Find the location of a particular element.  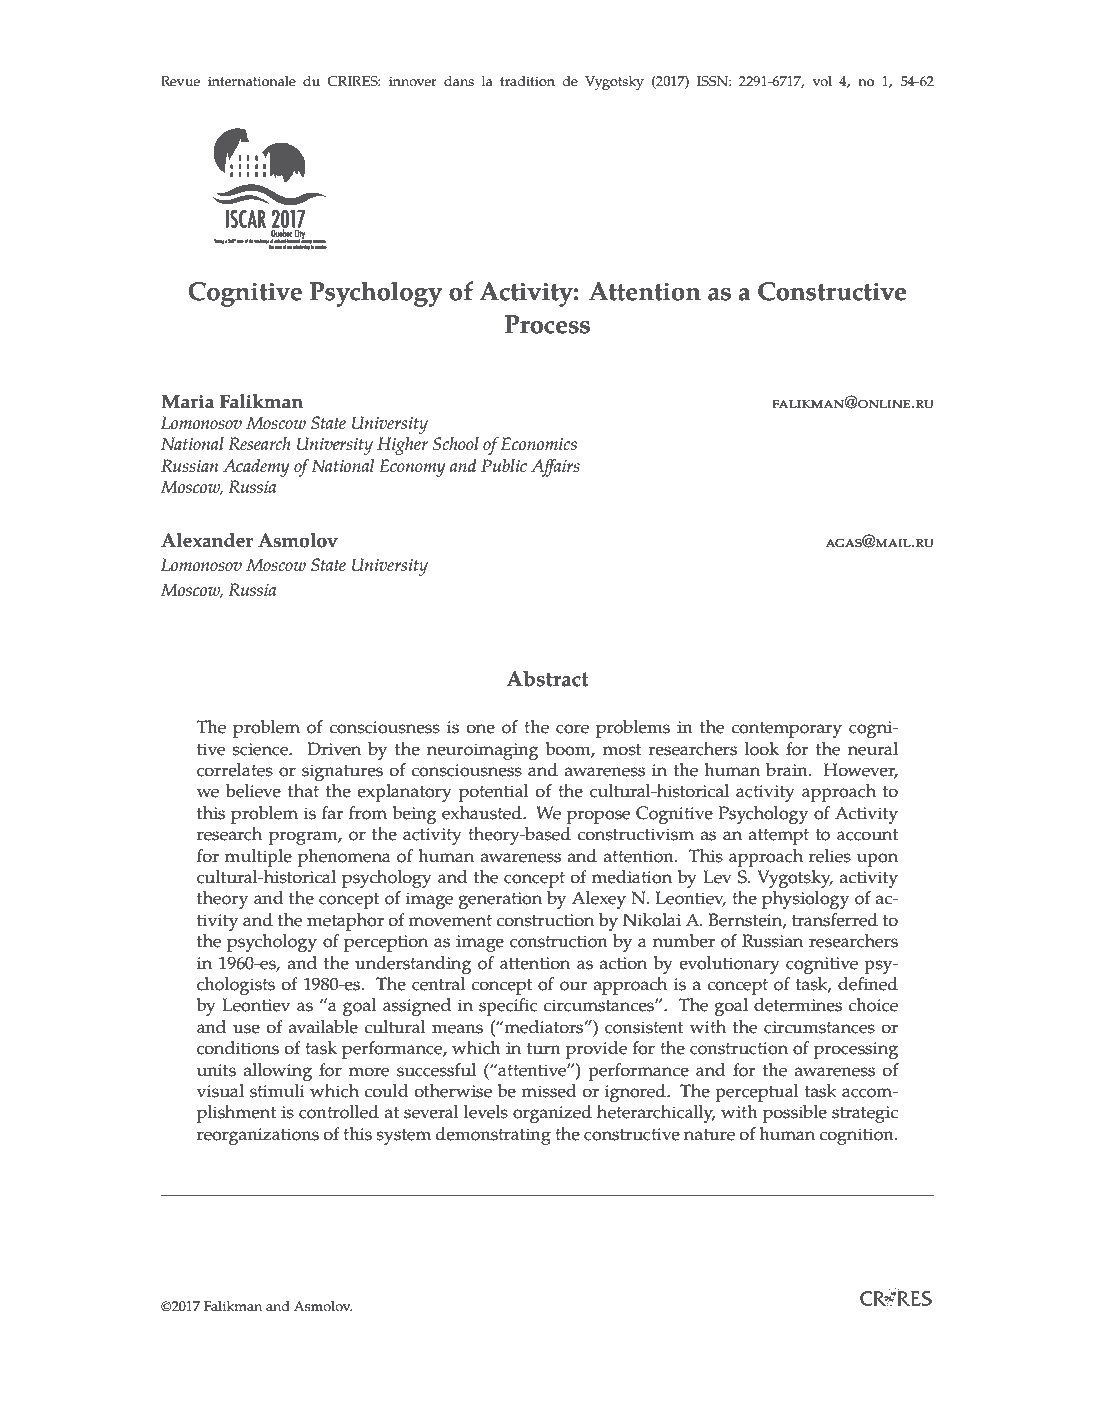

organized is located at coordinates (552, 1114).
